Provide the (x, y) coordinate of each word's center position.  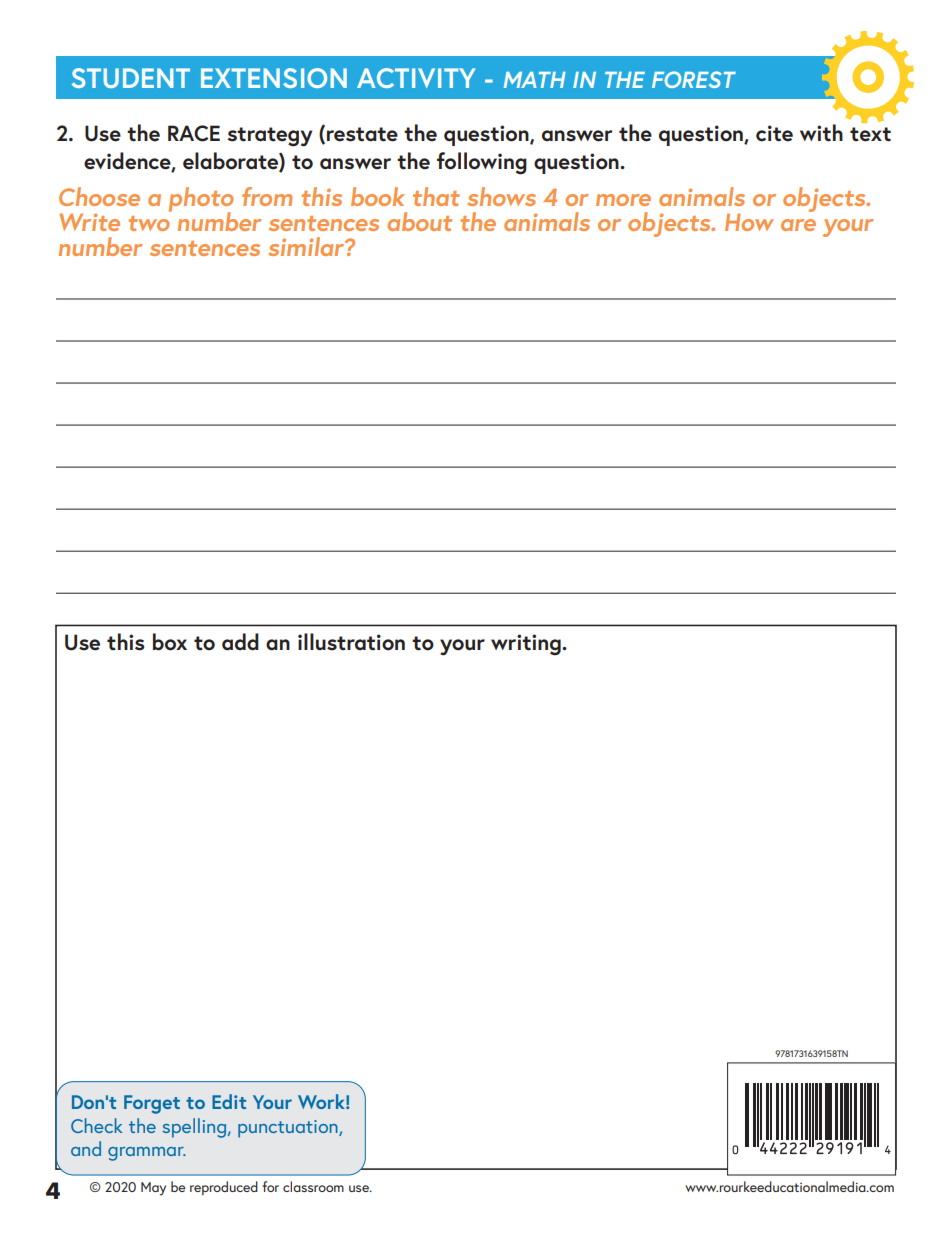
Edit (229, 1101)
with (821, 133)
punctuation (289, 1129)
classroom (313, 1186)
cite (774, 133)
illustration (351, 642)
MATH (535, 80)
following (482, 163)
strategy (269, 137)
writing (527, 645)
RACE (194, 133)
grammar (147, 1154)
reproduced (224, 1188)
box (170, 642)
